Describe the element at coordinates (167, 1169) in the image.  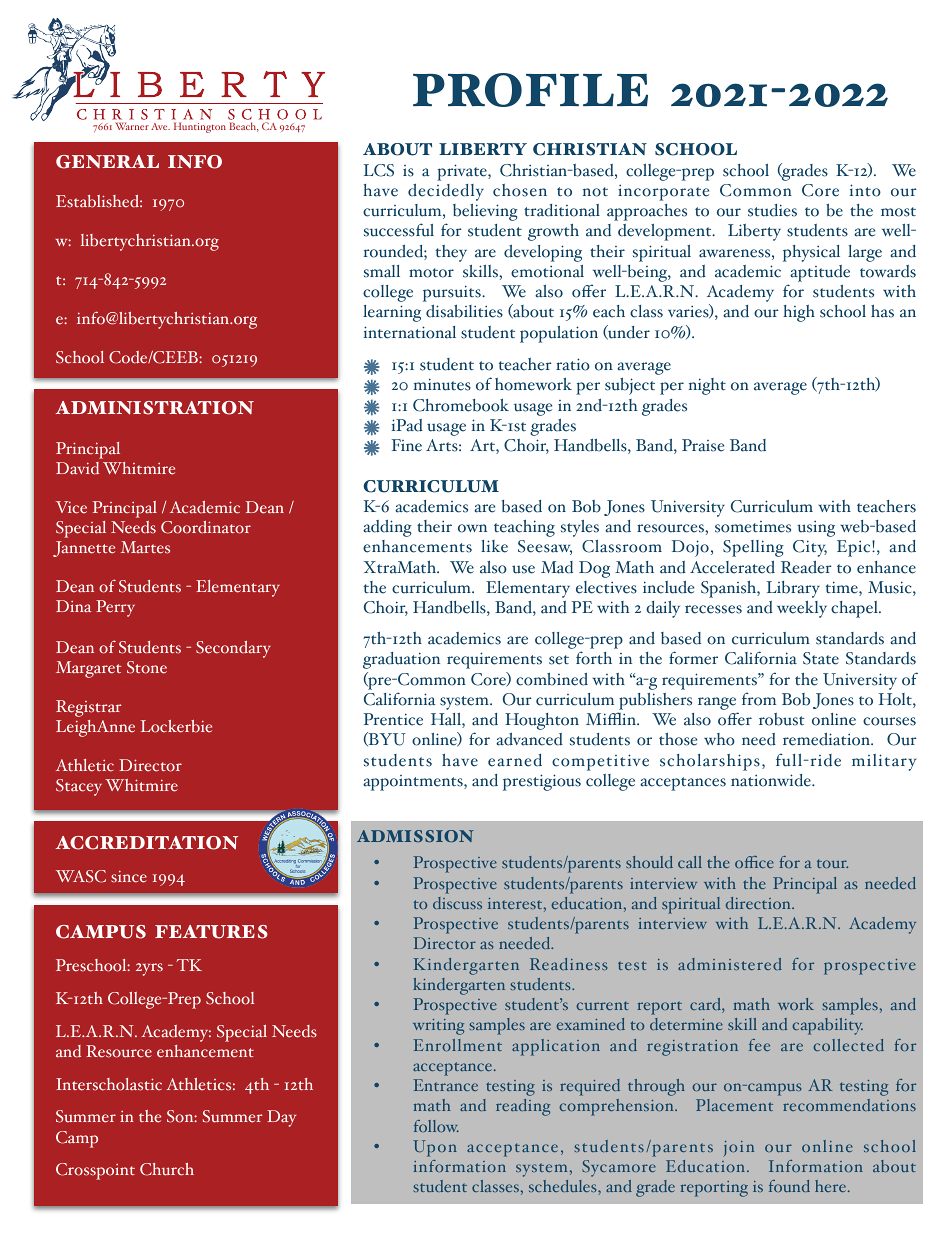
I see `Church` at that location.
